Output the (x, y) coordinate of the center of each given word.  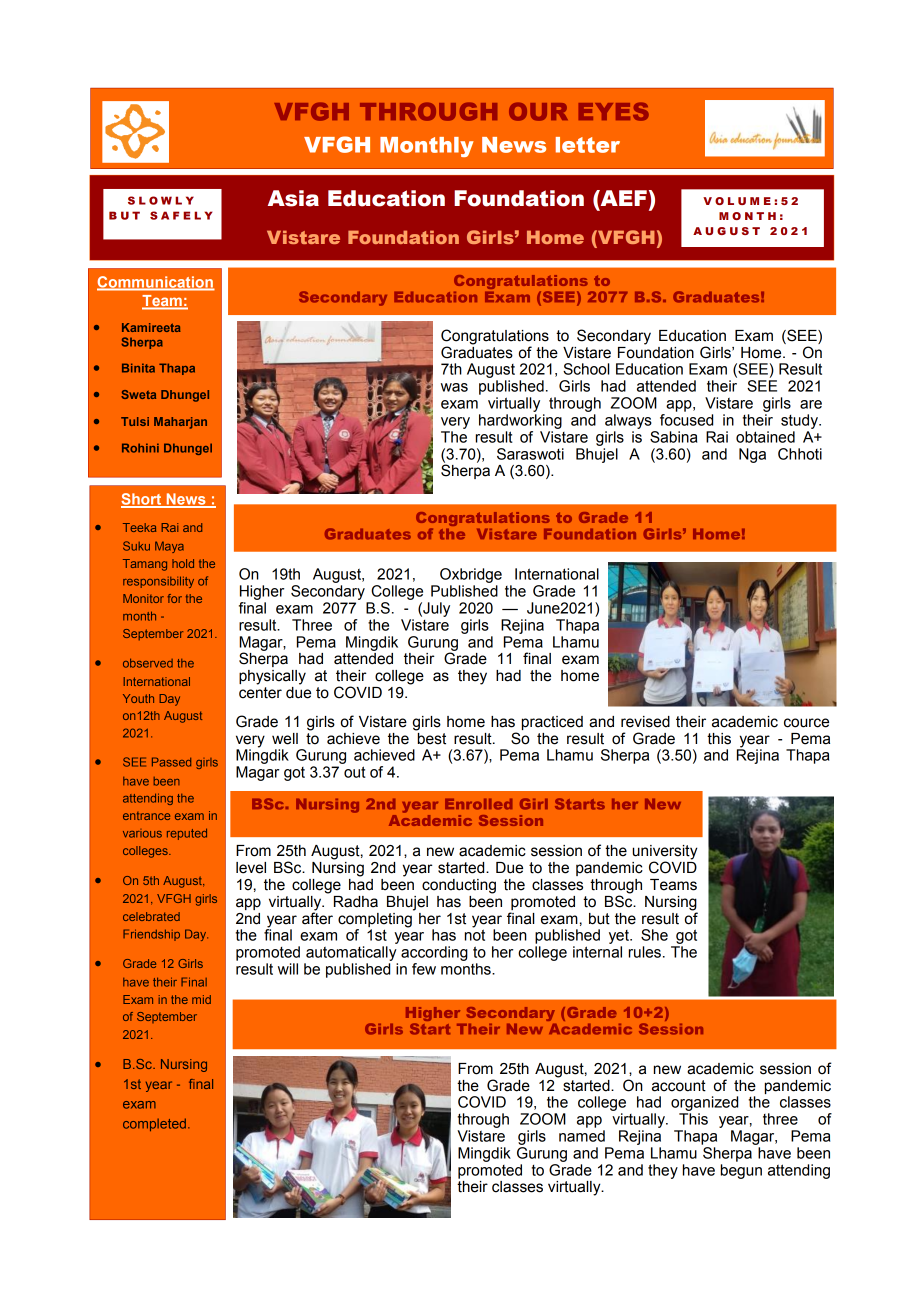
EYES (614, 111)
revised (645, 722)
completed (154, 1124)
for (175, 598)
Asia (293, 198)
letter (588, 145)
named (582, 1136)
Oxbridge (471, 575)
